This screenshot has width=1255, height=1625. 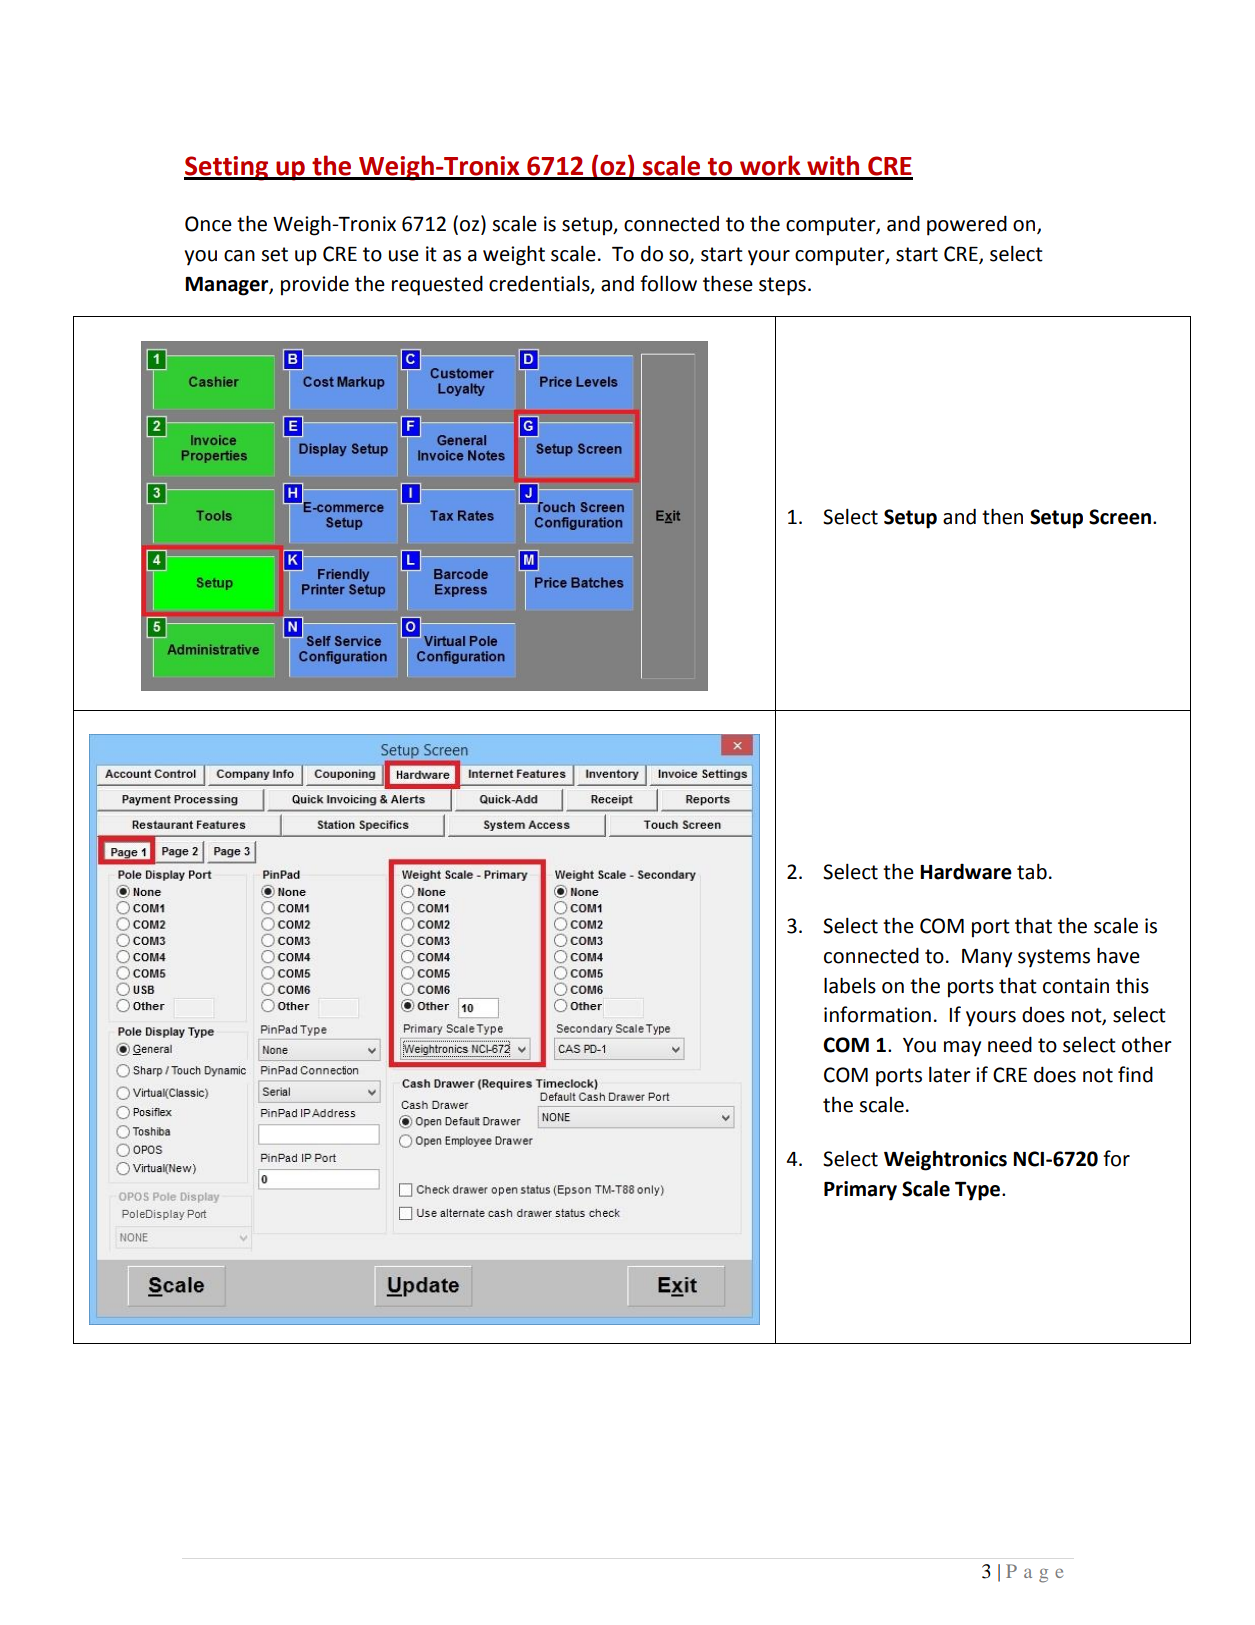 I want to click on Primary, so click(x=860, y=1191).
